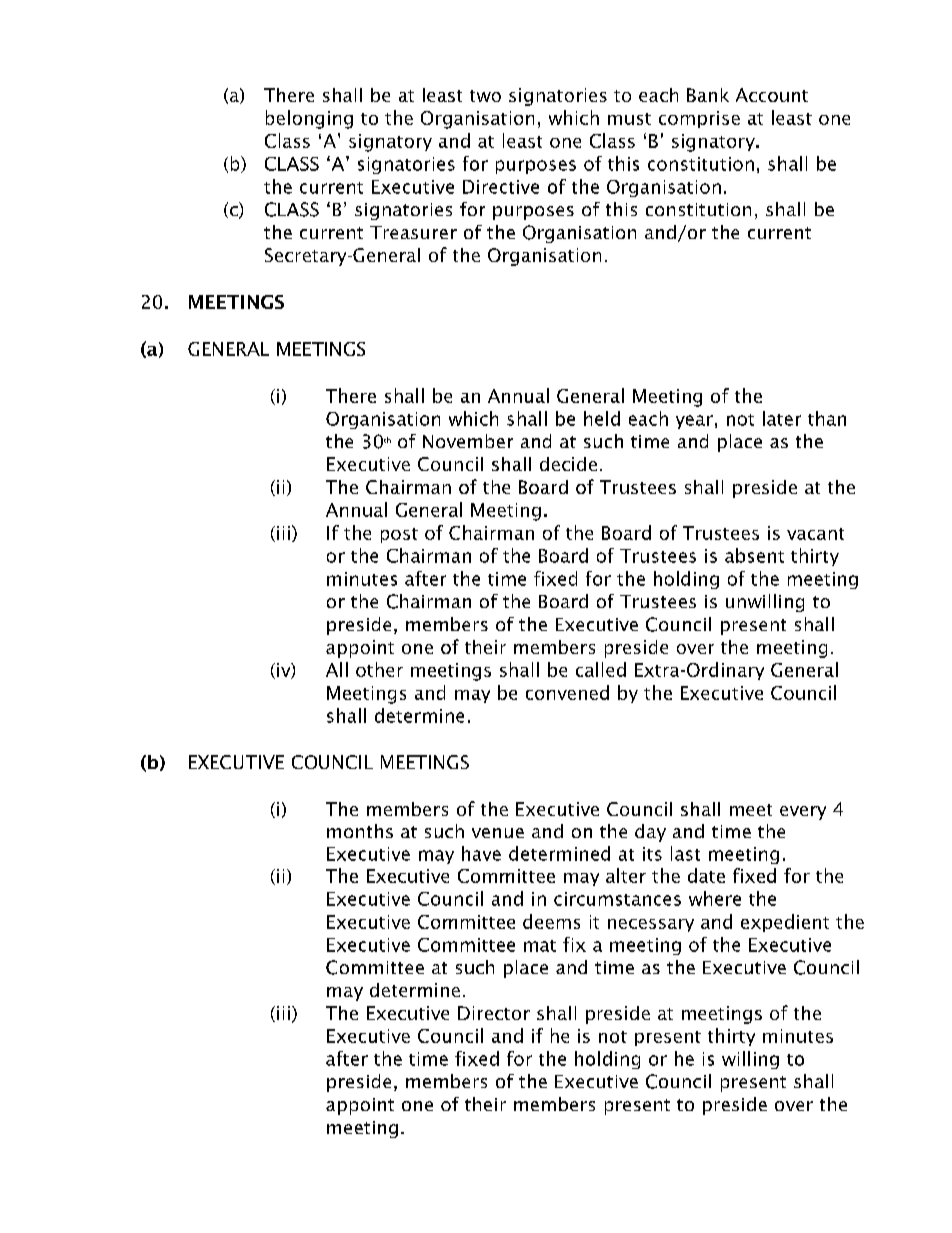  I want to click on every, so click(803, 813).
